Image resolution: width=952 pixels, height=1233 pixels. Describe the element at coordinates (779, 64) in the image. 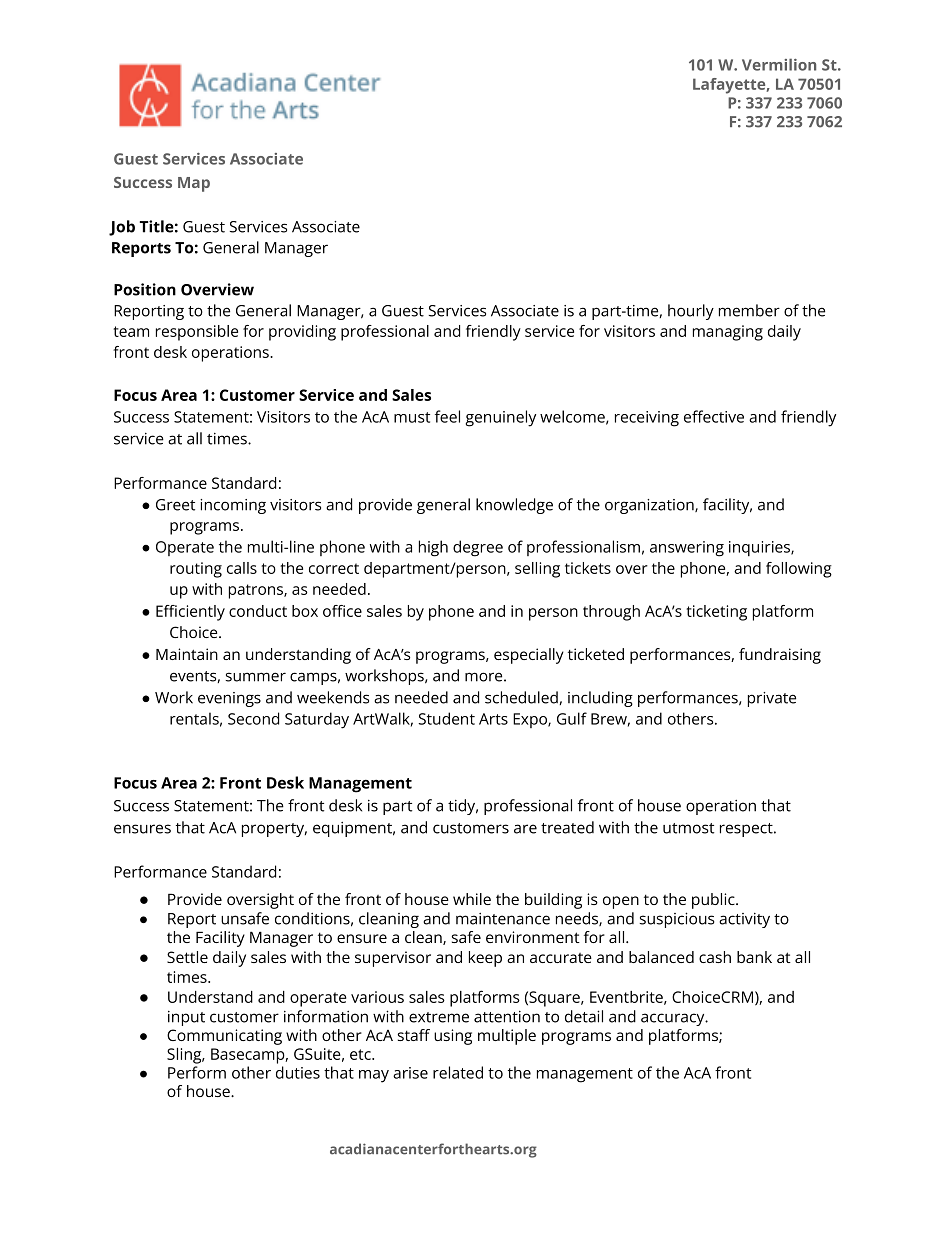

I see `Vermilion` at that location.
